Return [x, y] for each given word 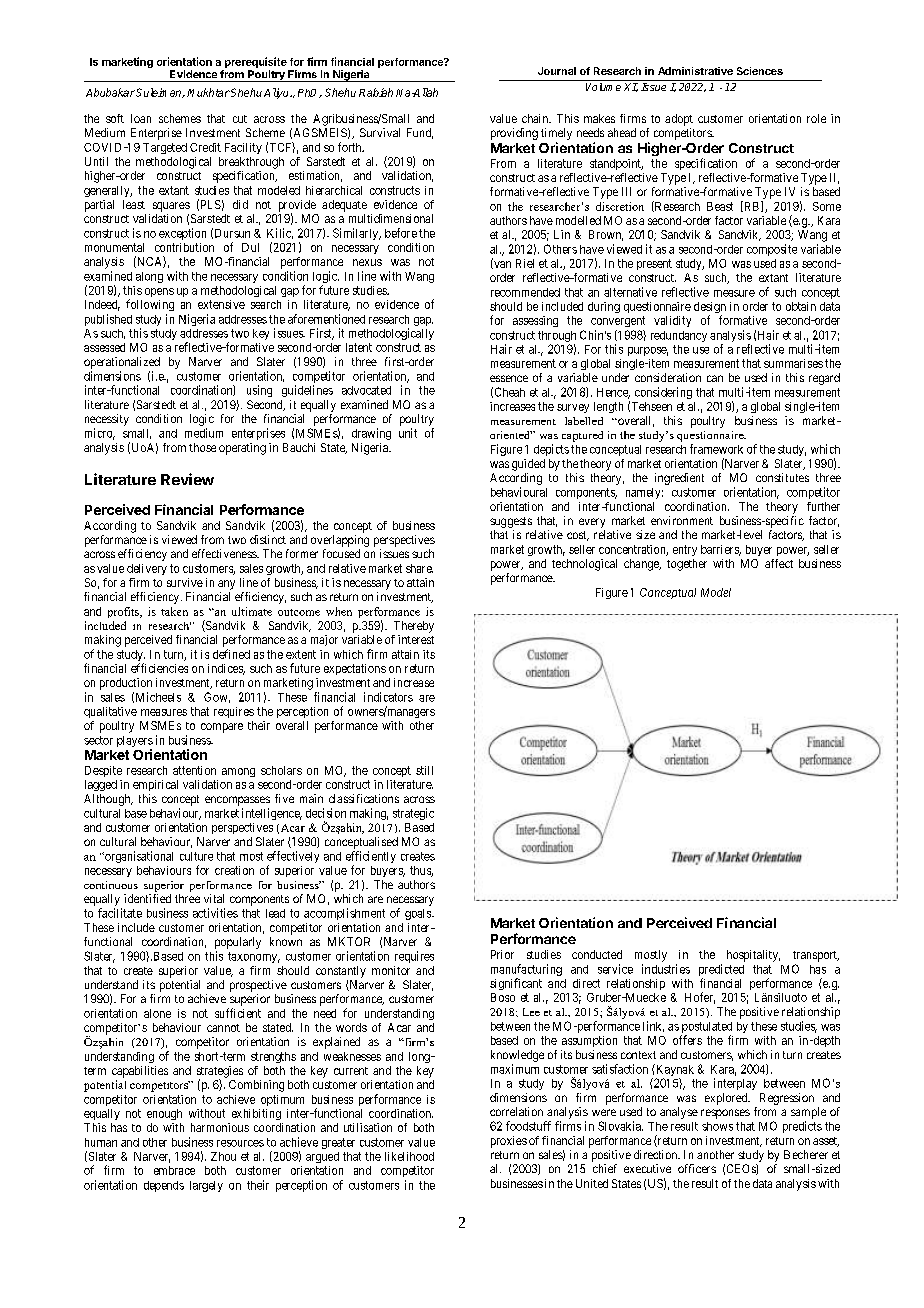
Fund [420, 133]
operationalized [122, 363]
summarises [793, 363]
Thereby [414, 627]
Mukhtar [208, 92]
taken [174, 611]
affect [779, 563]
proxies [509, 1142]
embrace [174, 1170]
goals [419, 914]
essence [509, 378]
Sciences [760, 71]
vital [214, 898]
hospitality [753, 956]
